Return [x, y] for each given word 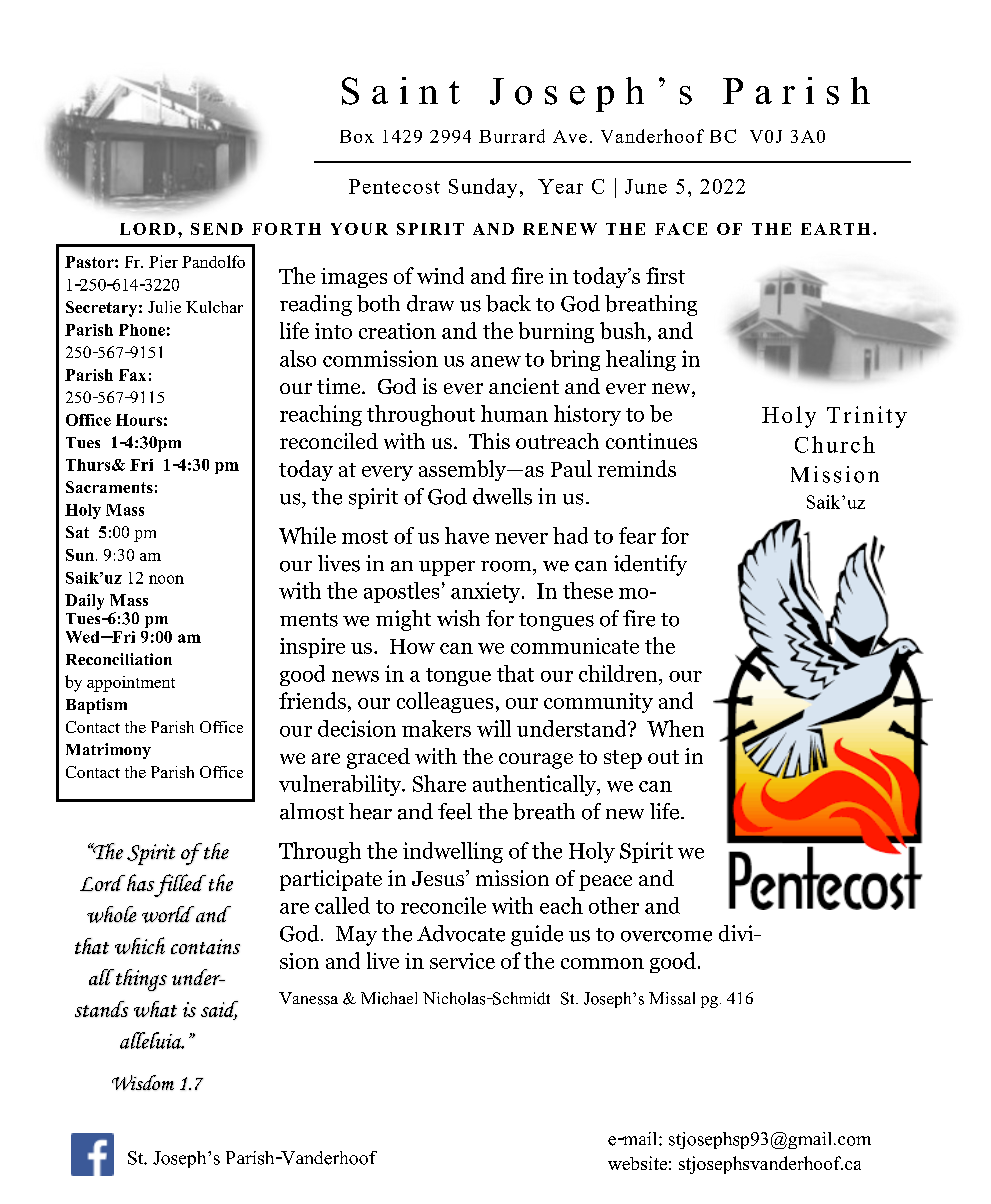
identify [650, 565]
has [139, 882]
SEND [217, 229]
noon [166, 579]
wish [458, 618]
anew [496, 361]
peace [605, 883]
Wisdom [143, 1082]
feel [455, 811]
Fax [132, 375]
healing [641, 360]
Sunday [483, 188]
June [646, 186]
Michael [389, 998]
